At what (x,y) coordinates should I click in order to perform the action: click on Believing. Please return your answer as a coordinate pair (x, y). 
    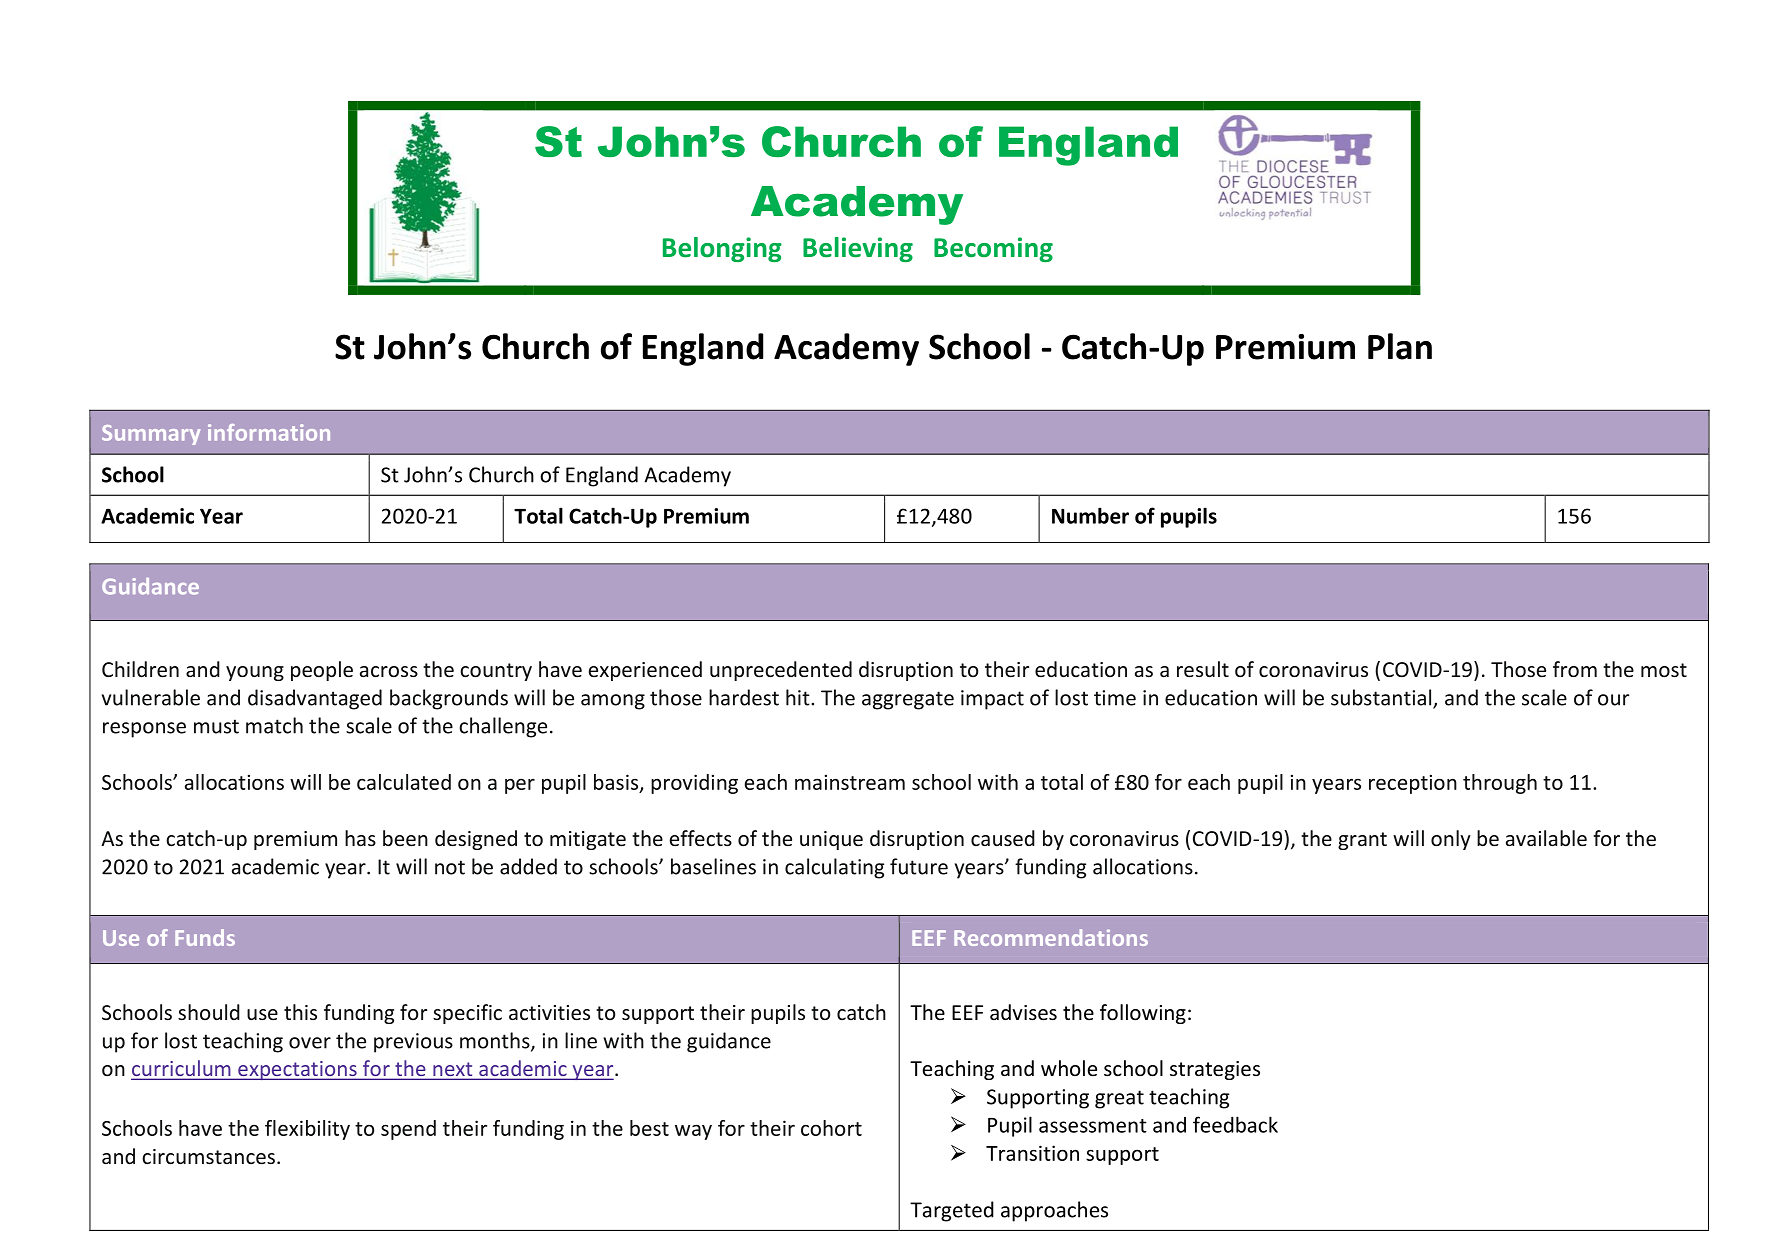
    Looking at the image, I should click on (858, 249).
